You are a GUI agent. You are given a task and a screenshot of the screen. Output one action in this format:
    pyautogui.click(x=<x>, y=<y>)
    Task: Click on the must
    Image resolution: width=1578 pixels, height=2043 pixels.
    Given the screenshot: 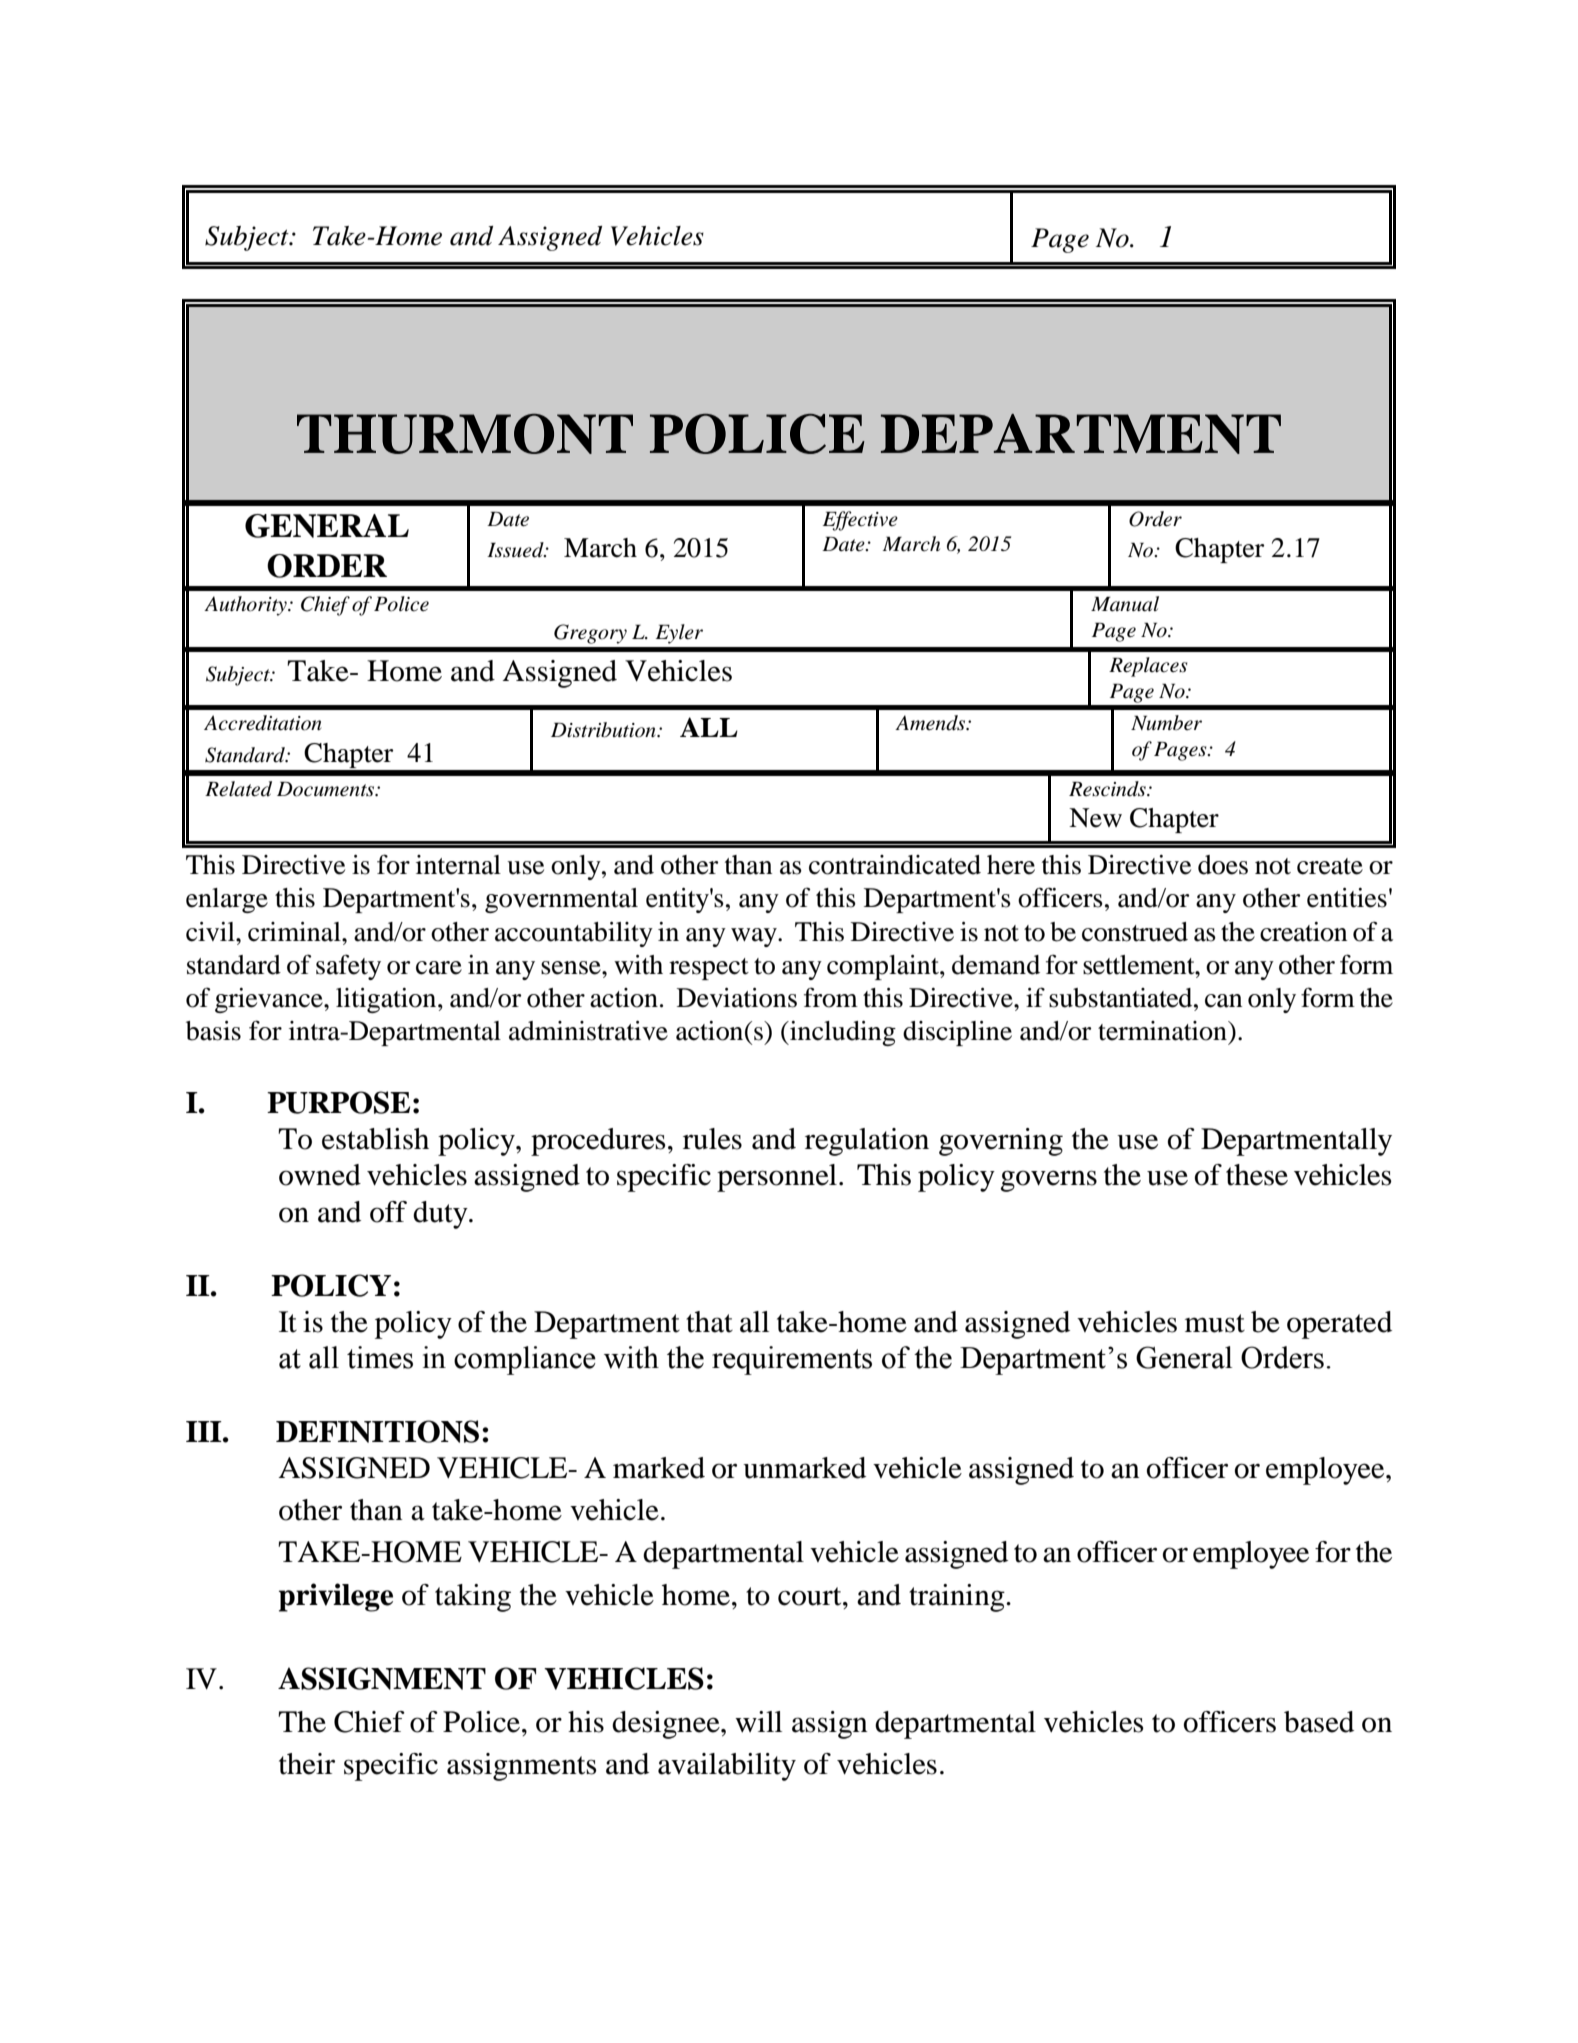 What is the action you would take?
    pyautogui.click(x=1215, y=1323)
